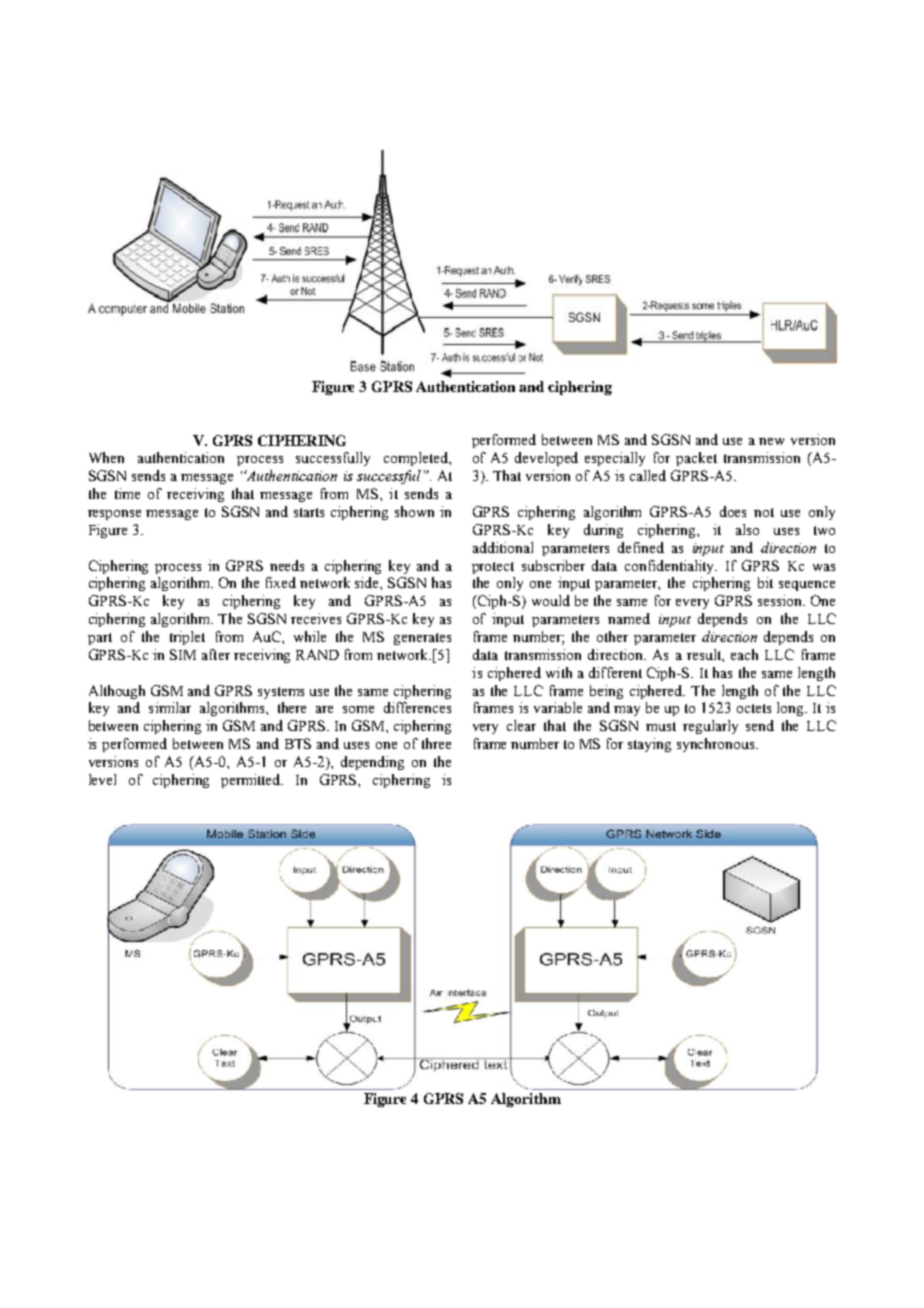  Describe the element at coordinates (671, 567) in the screenshot. I see `confidentiality` at that location.
